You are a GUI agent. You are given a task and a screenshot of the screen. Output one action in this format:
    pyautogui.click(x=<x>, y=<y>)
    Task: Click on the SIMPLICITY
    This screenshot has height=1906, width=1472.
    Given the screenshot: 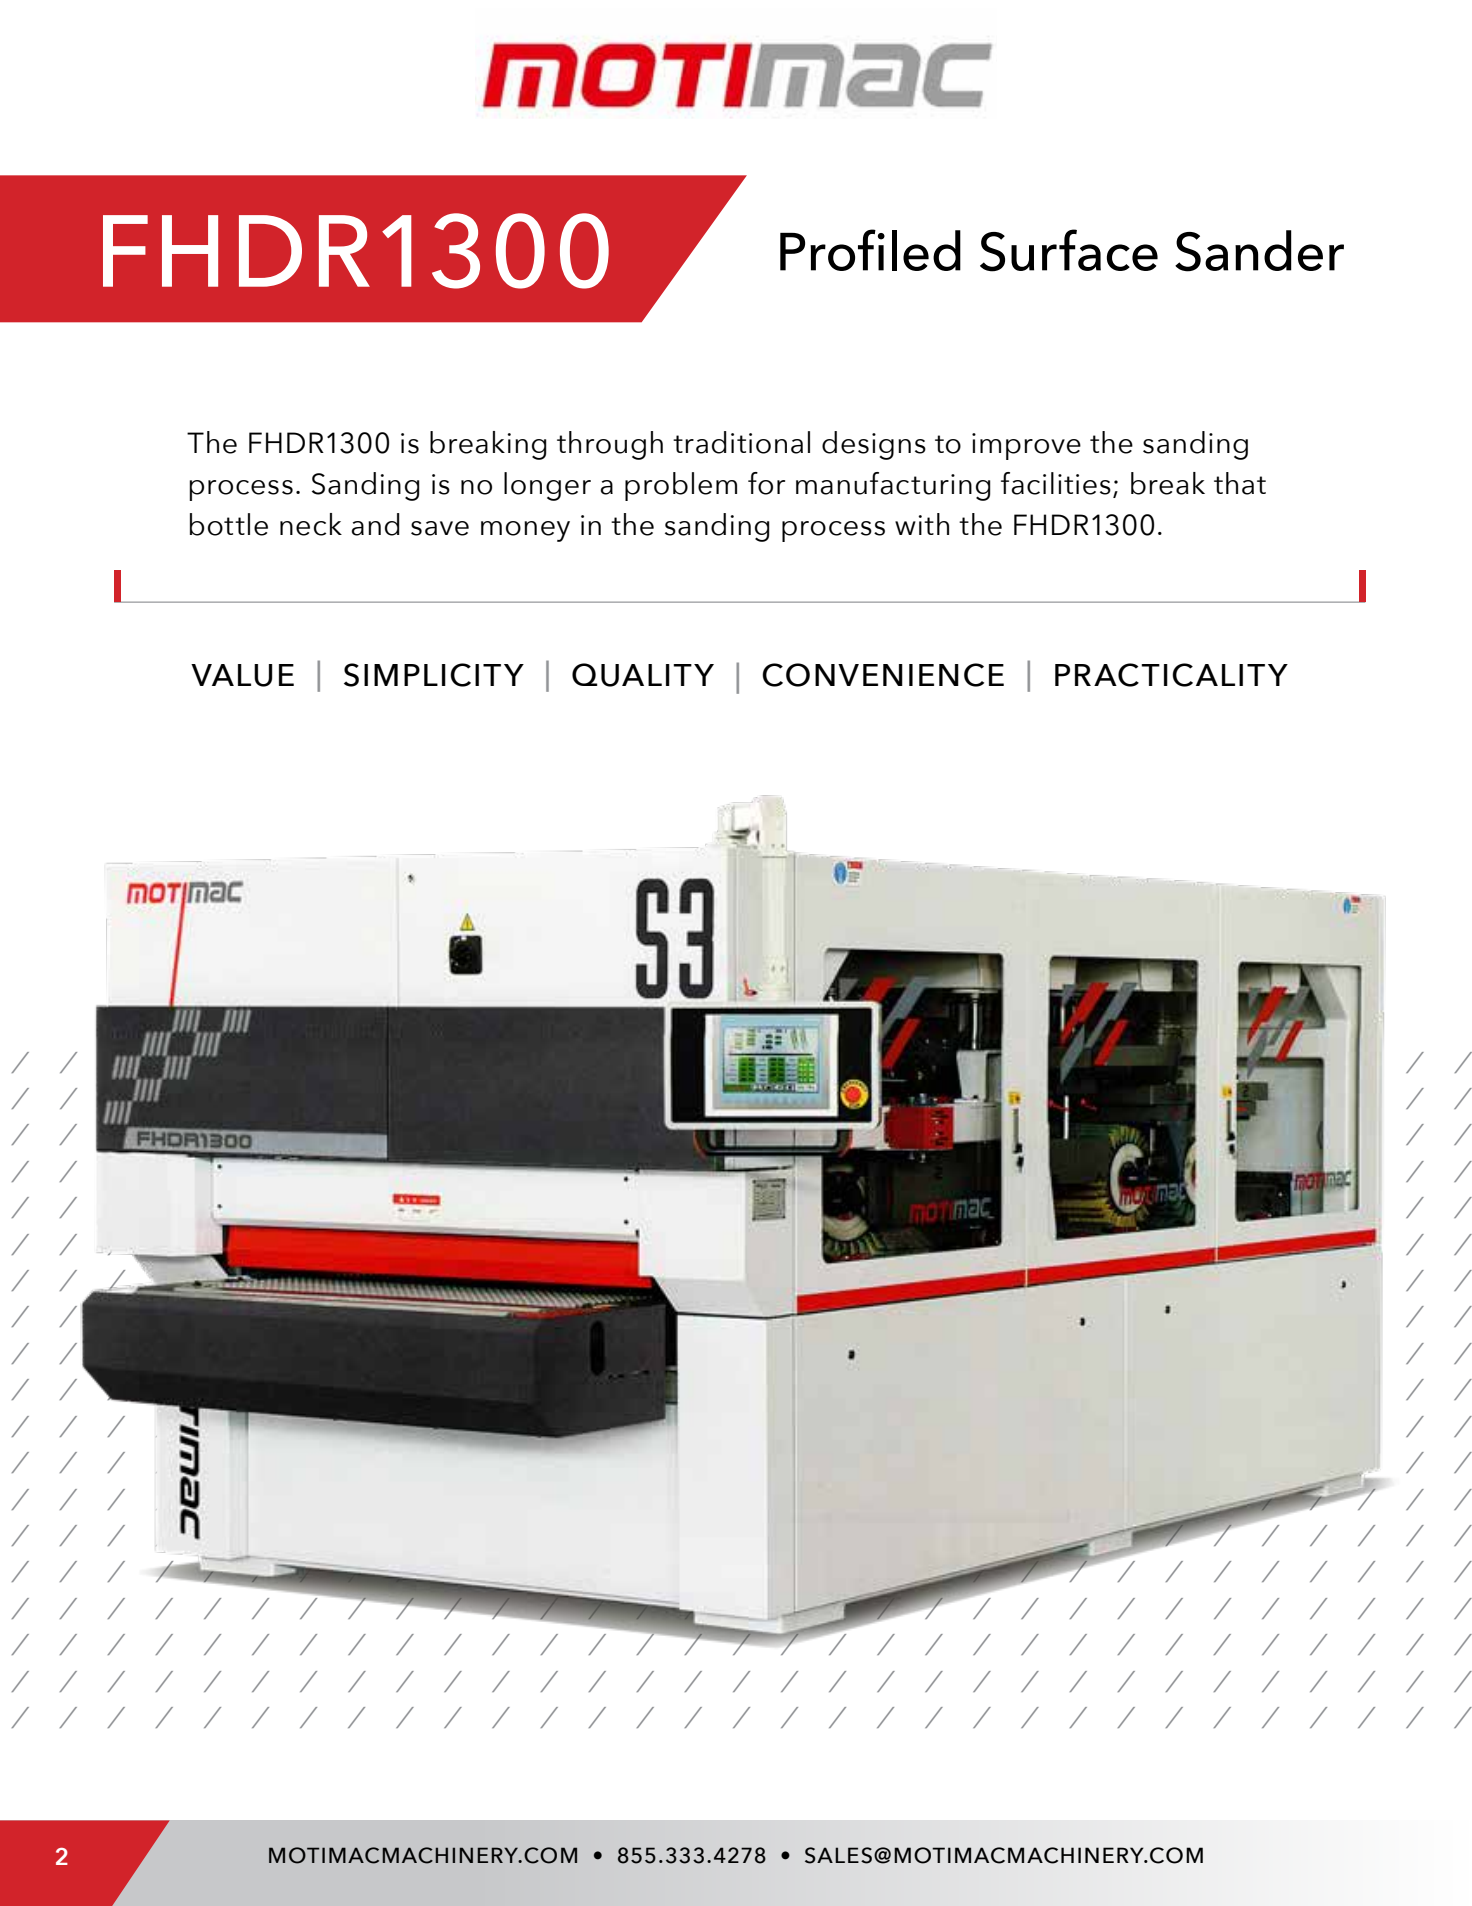 What is the action you would take?
    pyautogui.click(x=434, y=675)
